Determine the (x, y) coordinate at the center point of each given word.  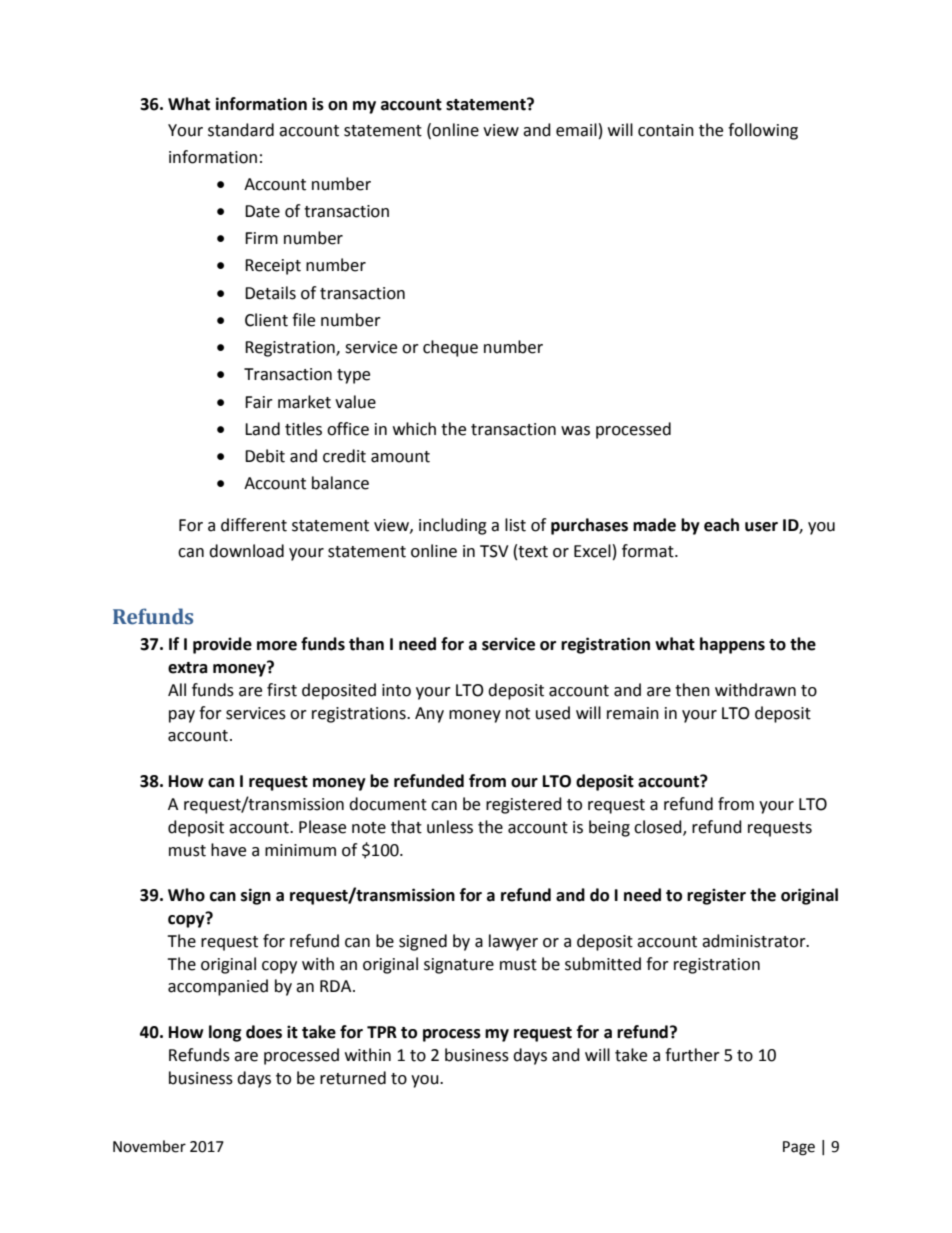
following (763, 131)
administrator (755, 941)
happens (732, 645)
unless (450, 827)
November (149, 1146)
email (576, 130)
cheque (450, 348)
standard (241, 130)
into (396, 690)
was (575, 431)
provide (222, 645)
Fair (259, 402)
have (228, 850)
